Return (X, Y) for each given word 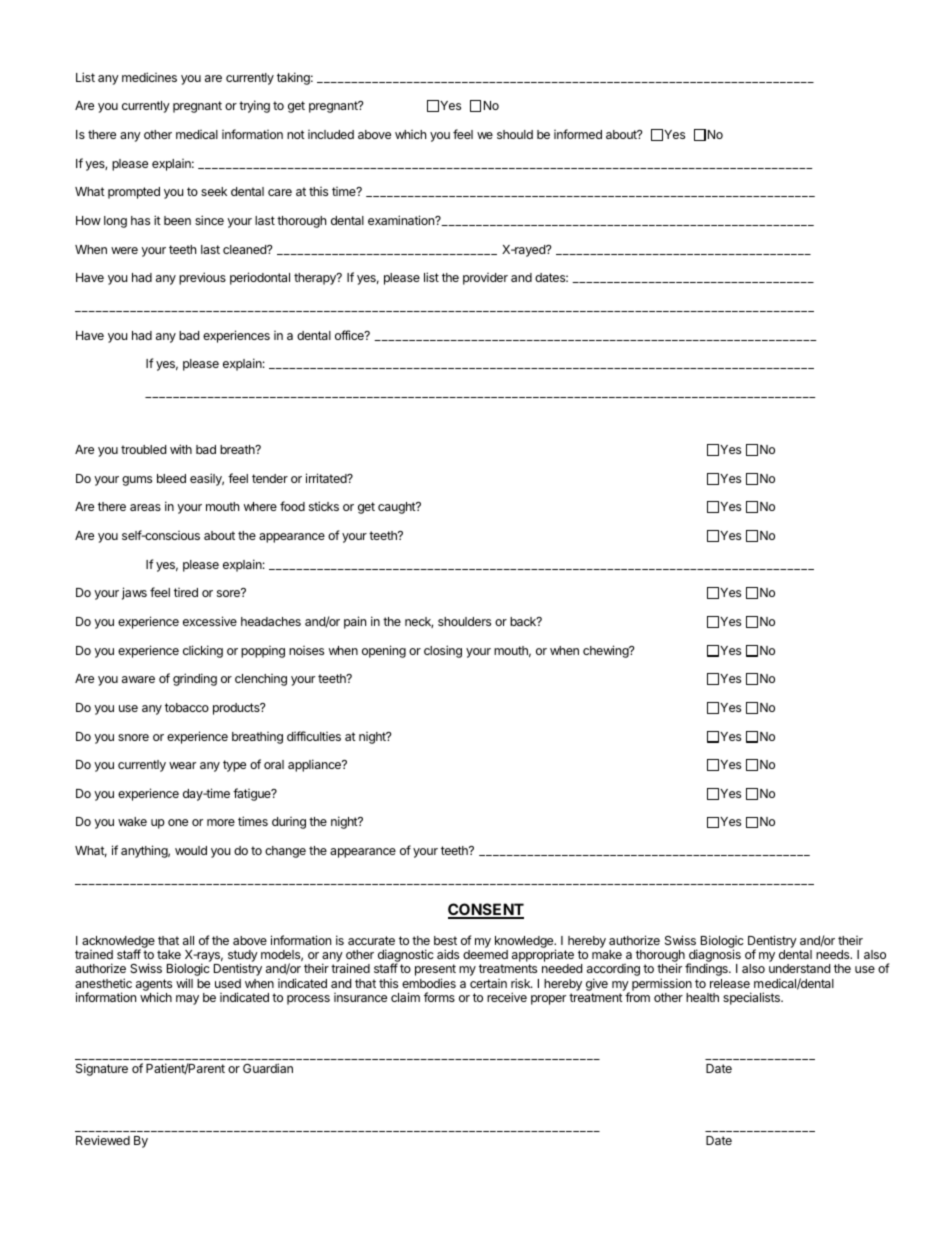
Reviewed (103, 1140)
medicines (149, 77)
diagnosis (714, 957)
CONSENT (486, 910)
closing (443, 651)
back (524, 621)
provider (485, 279)
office (350, 335)
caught (397, 508)
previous (202, 278)
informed (578, 134)
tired (186, 592)
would (191, 850)
